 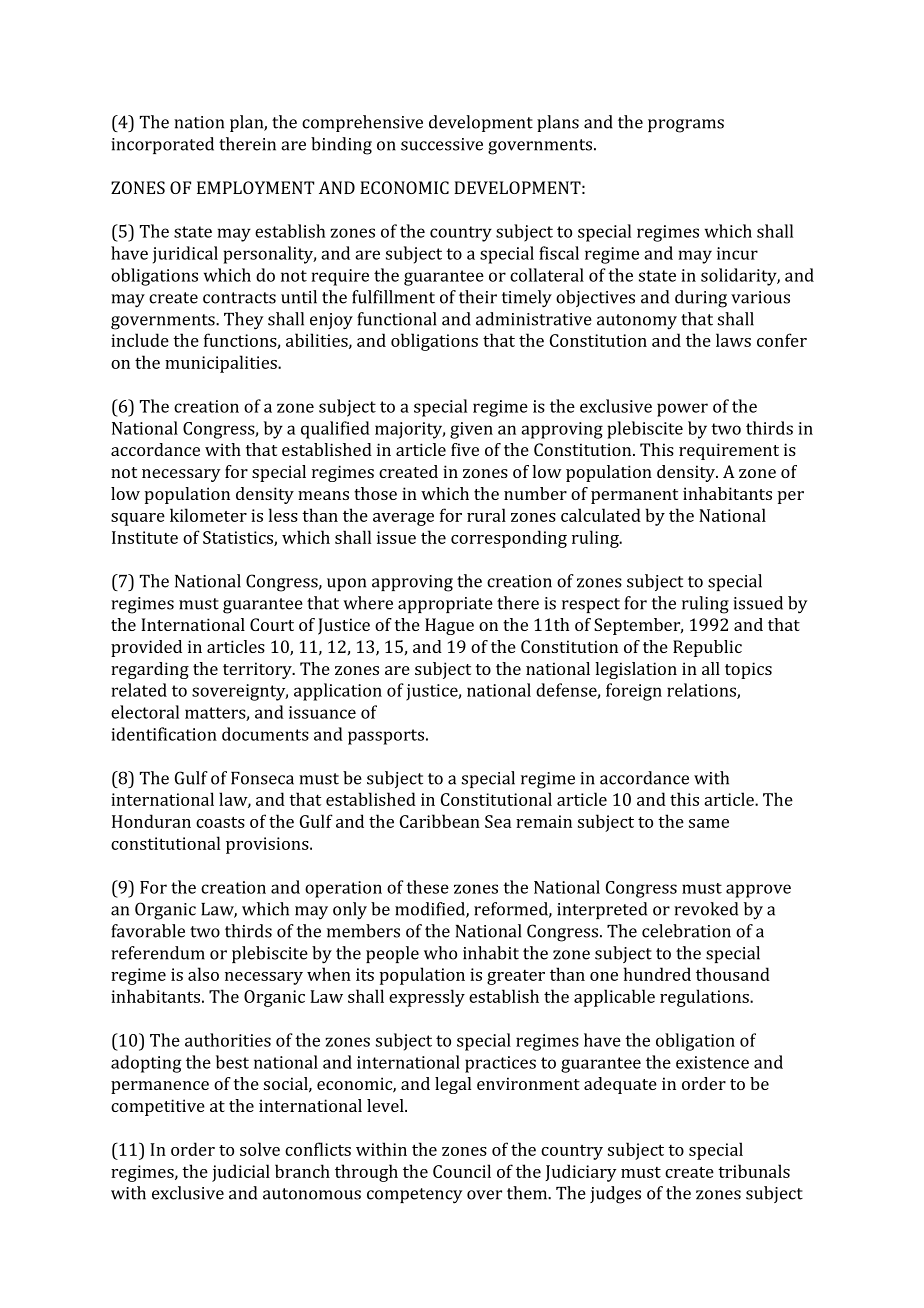 What do you see at coordinates (686, 126) in the screenshot?
I see `programs` at bounding box center [686, 126].
